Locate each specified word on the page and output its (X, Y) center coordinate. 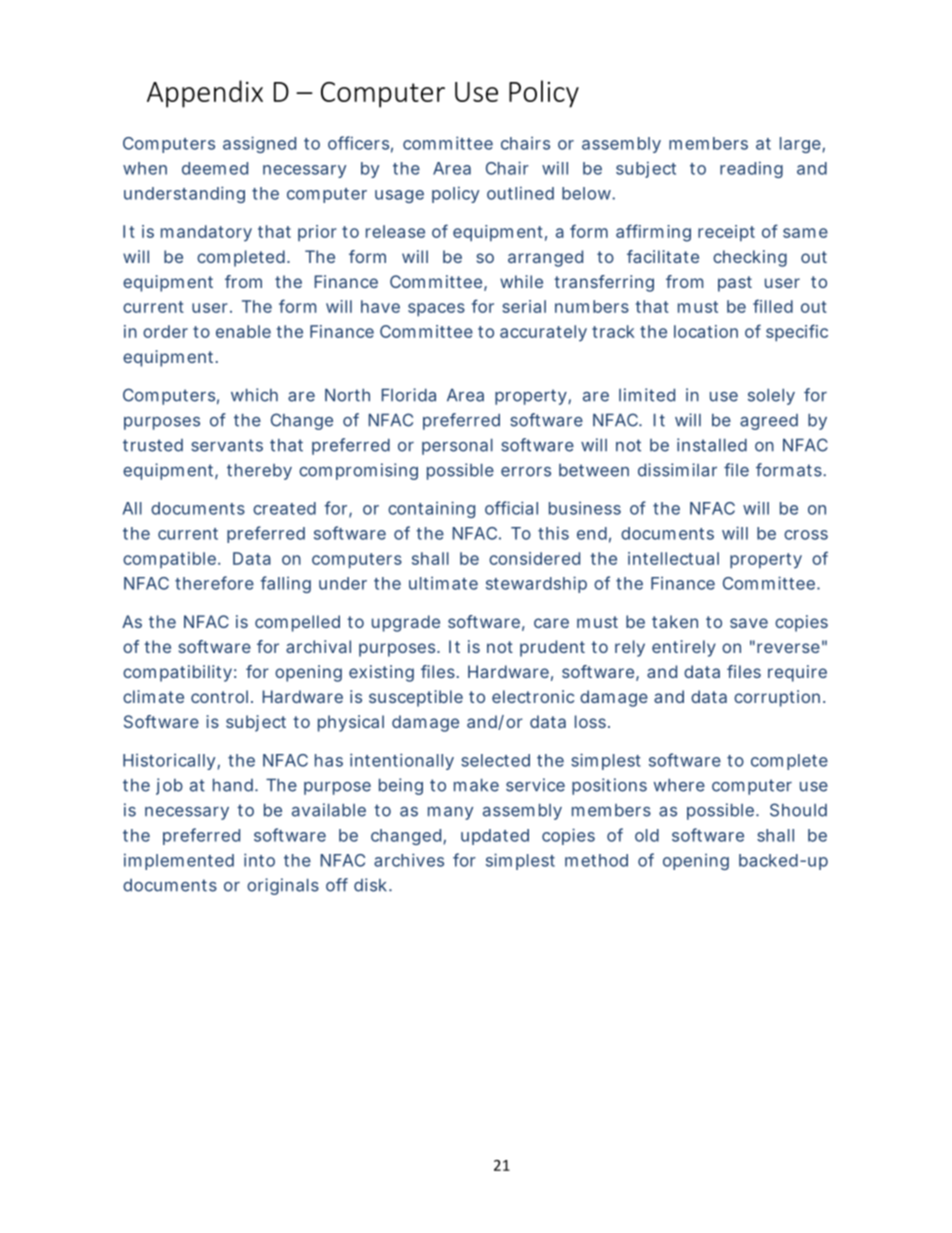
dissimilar (677, 470)
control (219, 696)
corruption (777, 698)
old (647, 835)
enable (243, 331)
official (511, 508)
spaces (436, 310)
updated (495, 837)
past (735, 284)
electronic (533, 696)
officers (358, 143)
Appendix (205, 94)
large (800, 145)
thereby (259, 472)
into (259, 860)
